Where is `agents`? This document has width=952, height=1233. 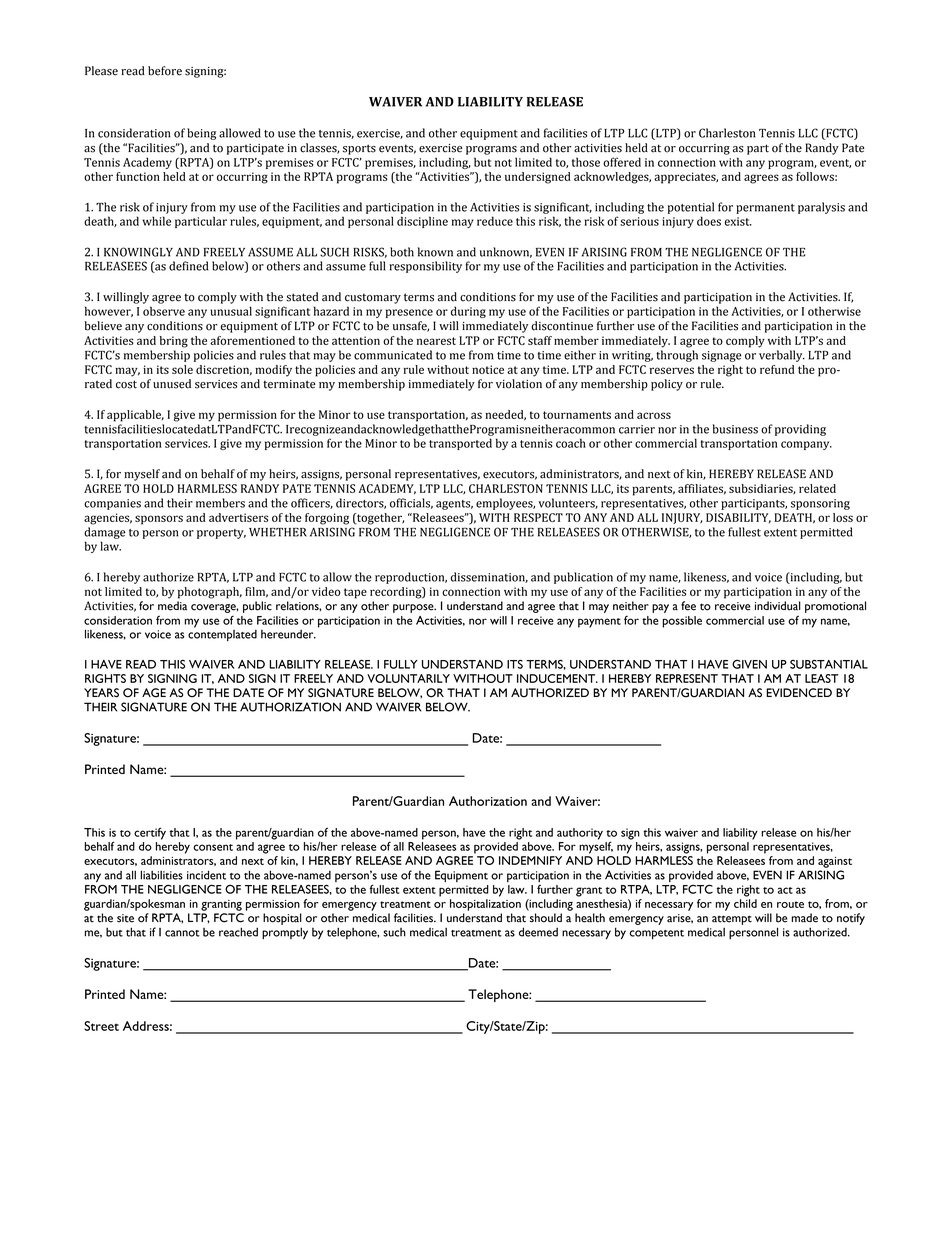
agents is located at coordinates (454, 505).
